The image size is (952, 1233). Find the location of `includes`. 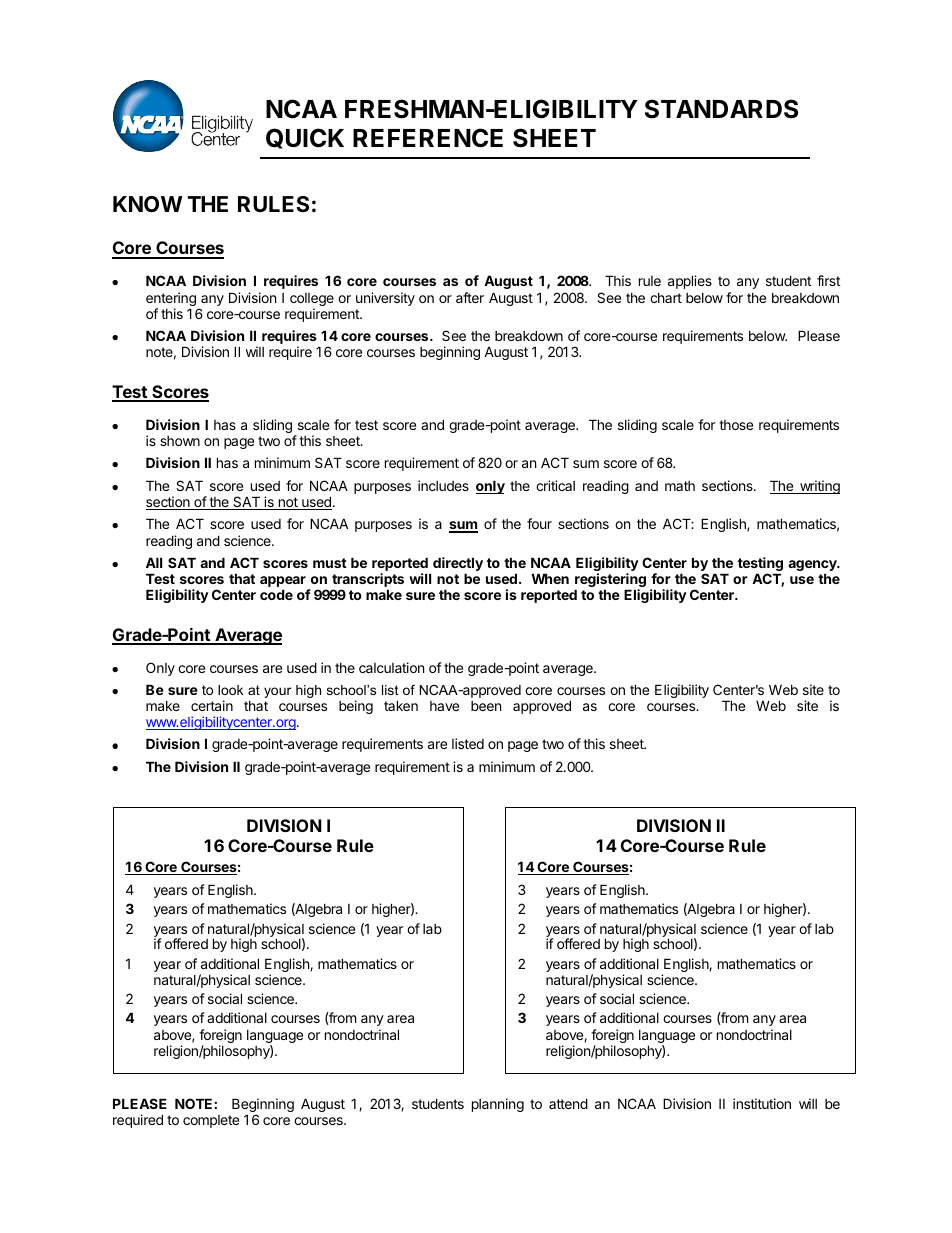

includes is located at coordinates (443, 485).
